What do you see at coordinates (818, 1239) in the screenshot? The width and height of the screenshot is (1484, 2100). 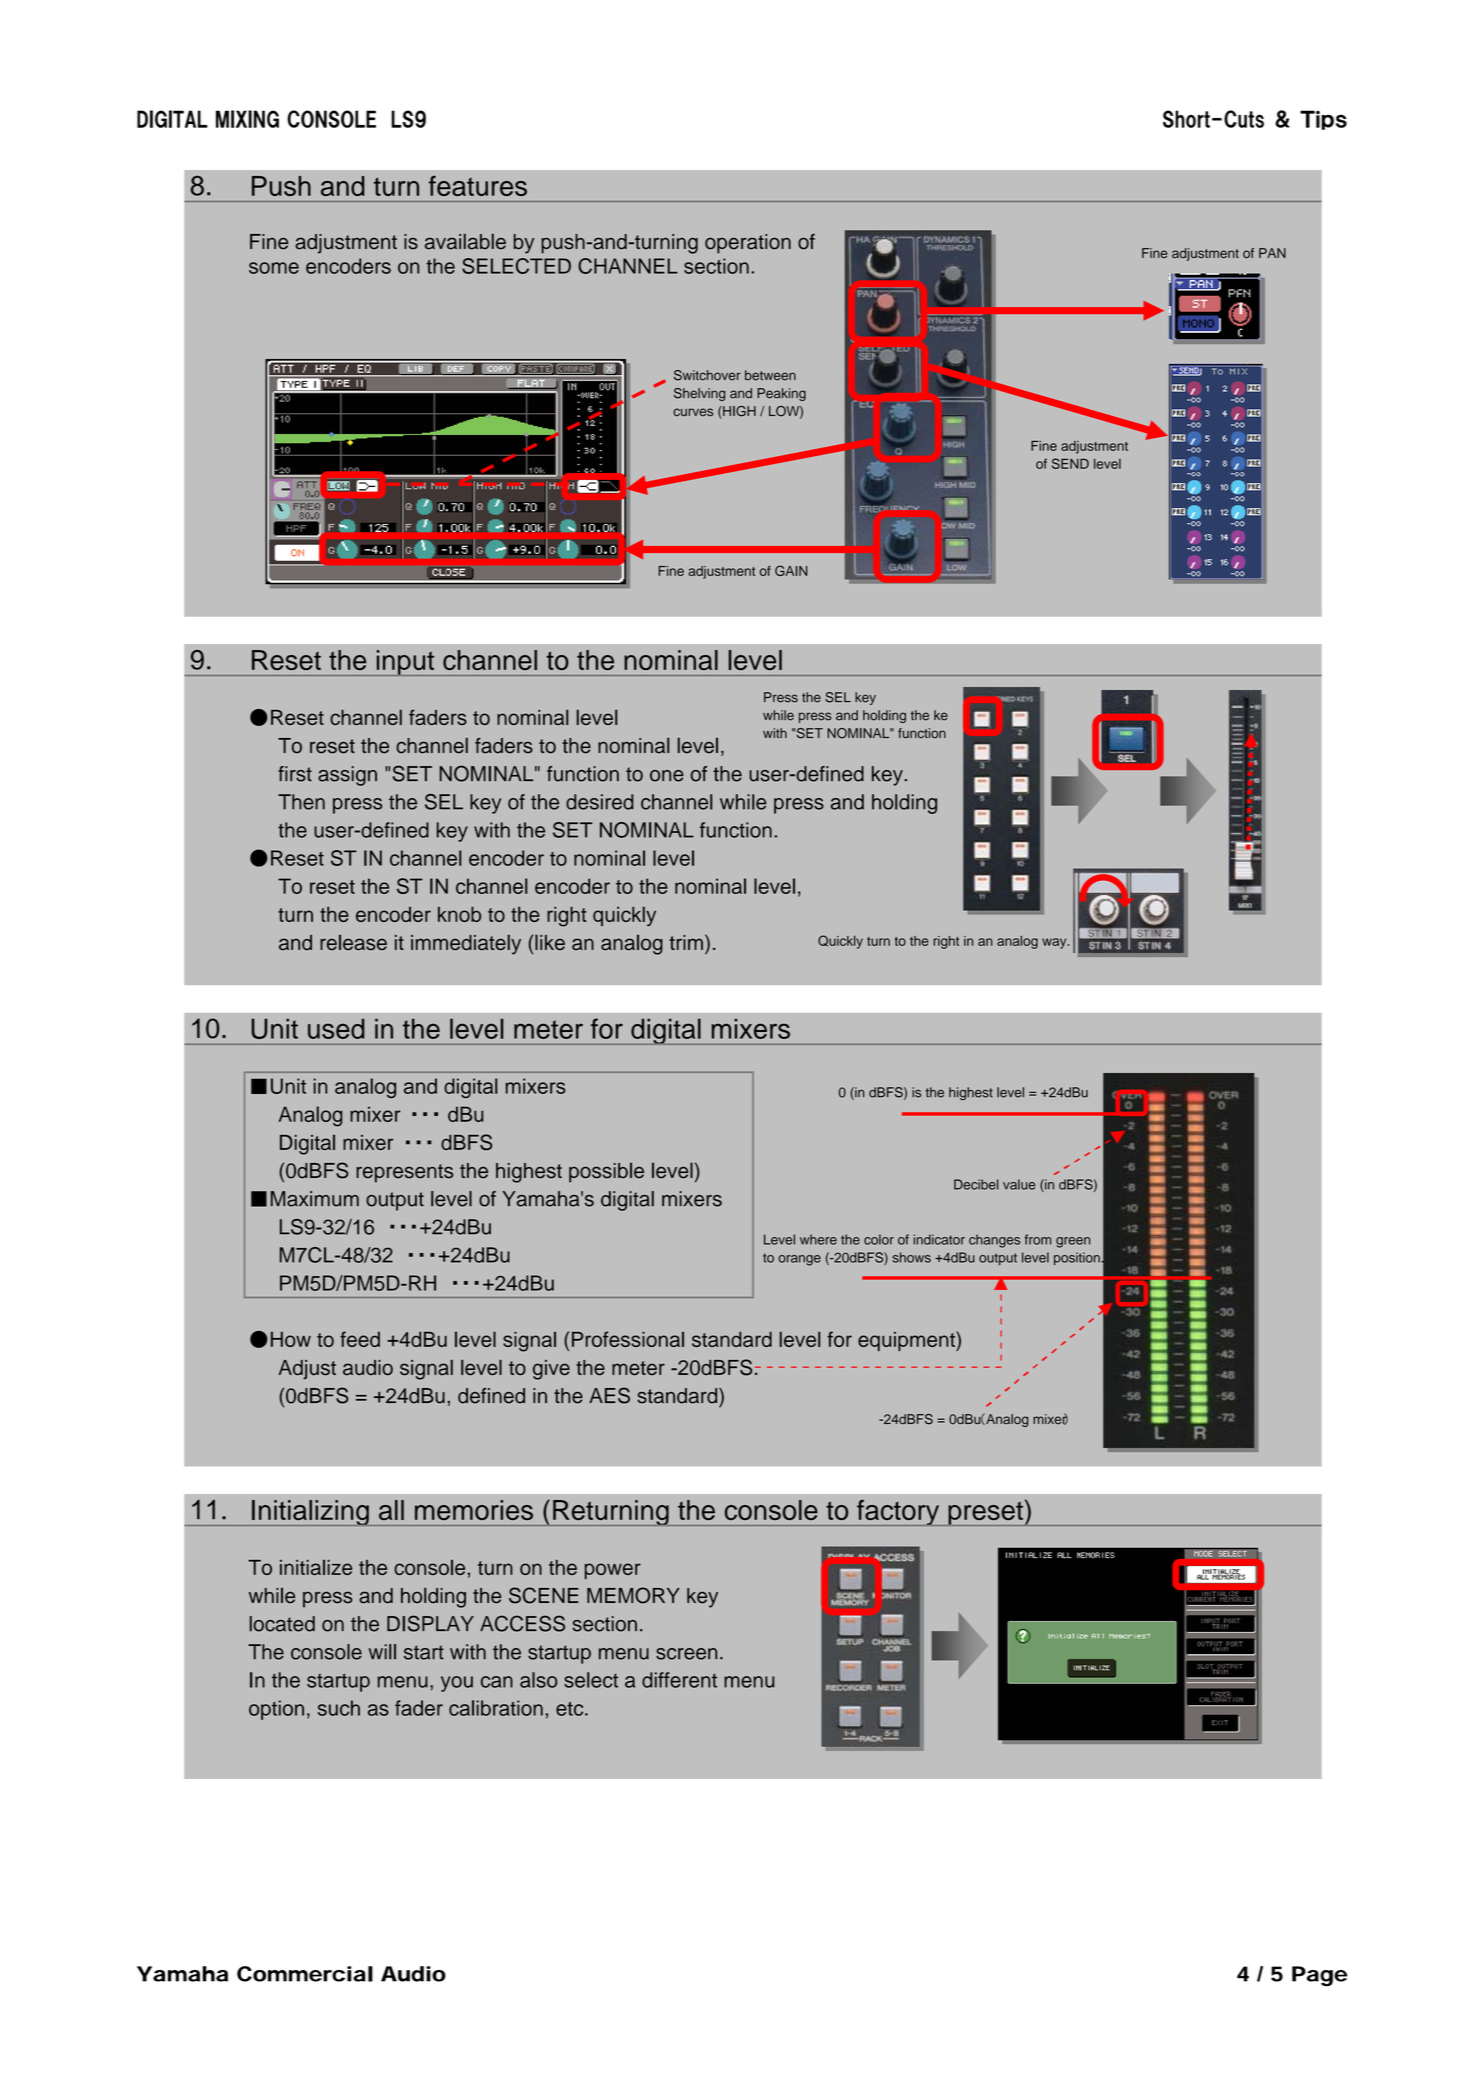 I see `where` at bounding box center [818, 1239].
